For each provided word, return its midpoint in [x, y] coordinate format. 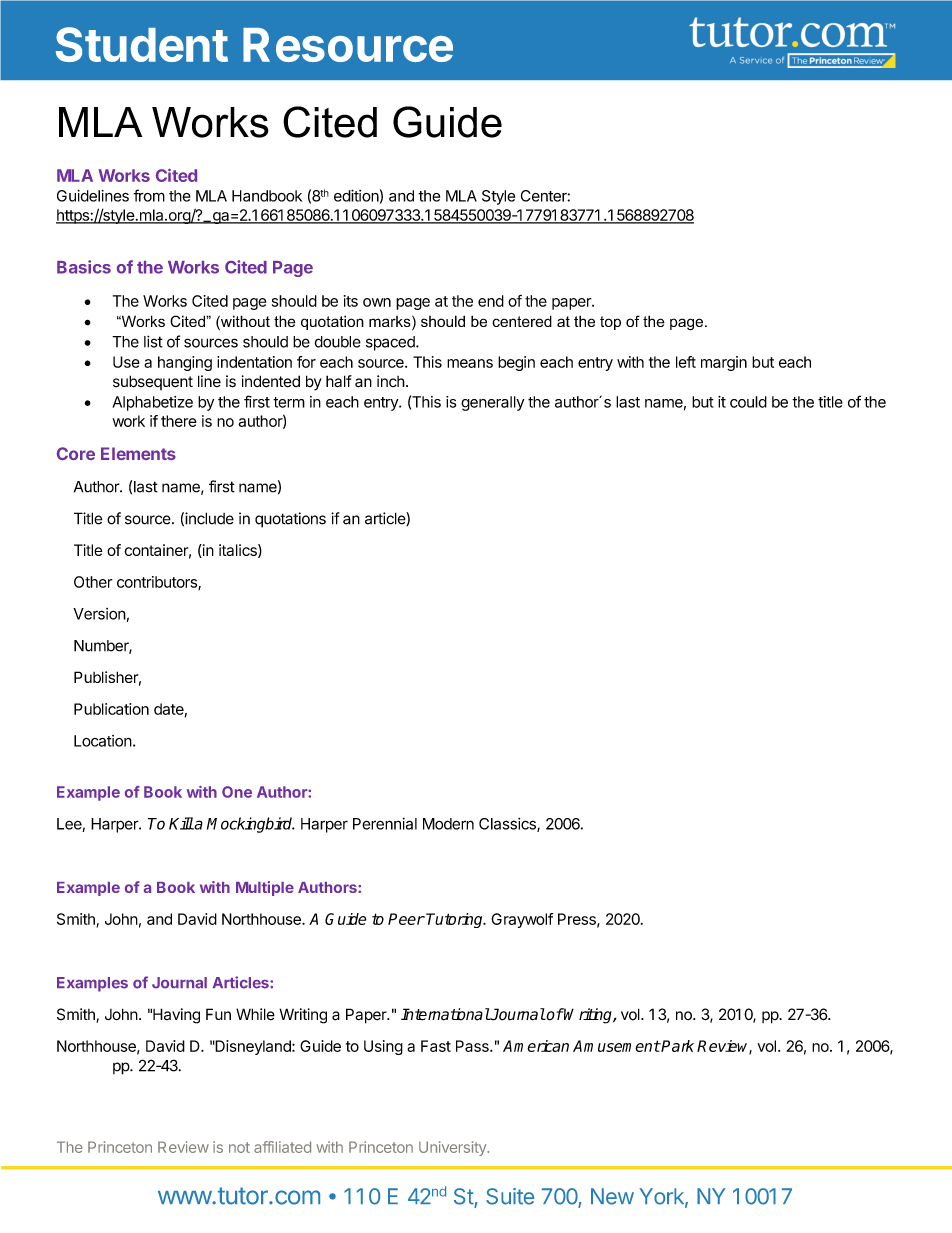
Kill [181, 823]
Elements [138, 453]
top [610, 323]
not [239, 1147]
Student [142, 44]
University [453, 1148]
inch [391, 381]
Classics [508, 825]
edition [356, 195]
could [748, 402]
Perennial [385, 824]
